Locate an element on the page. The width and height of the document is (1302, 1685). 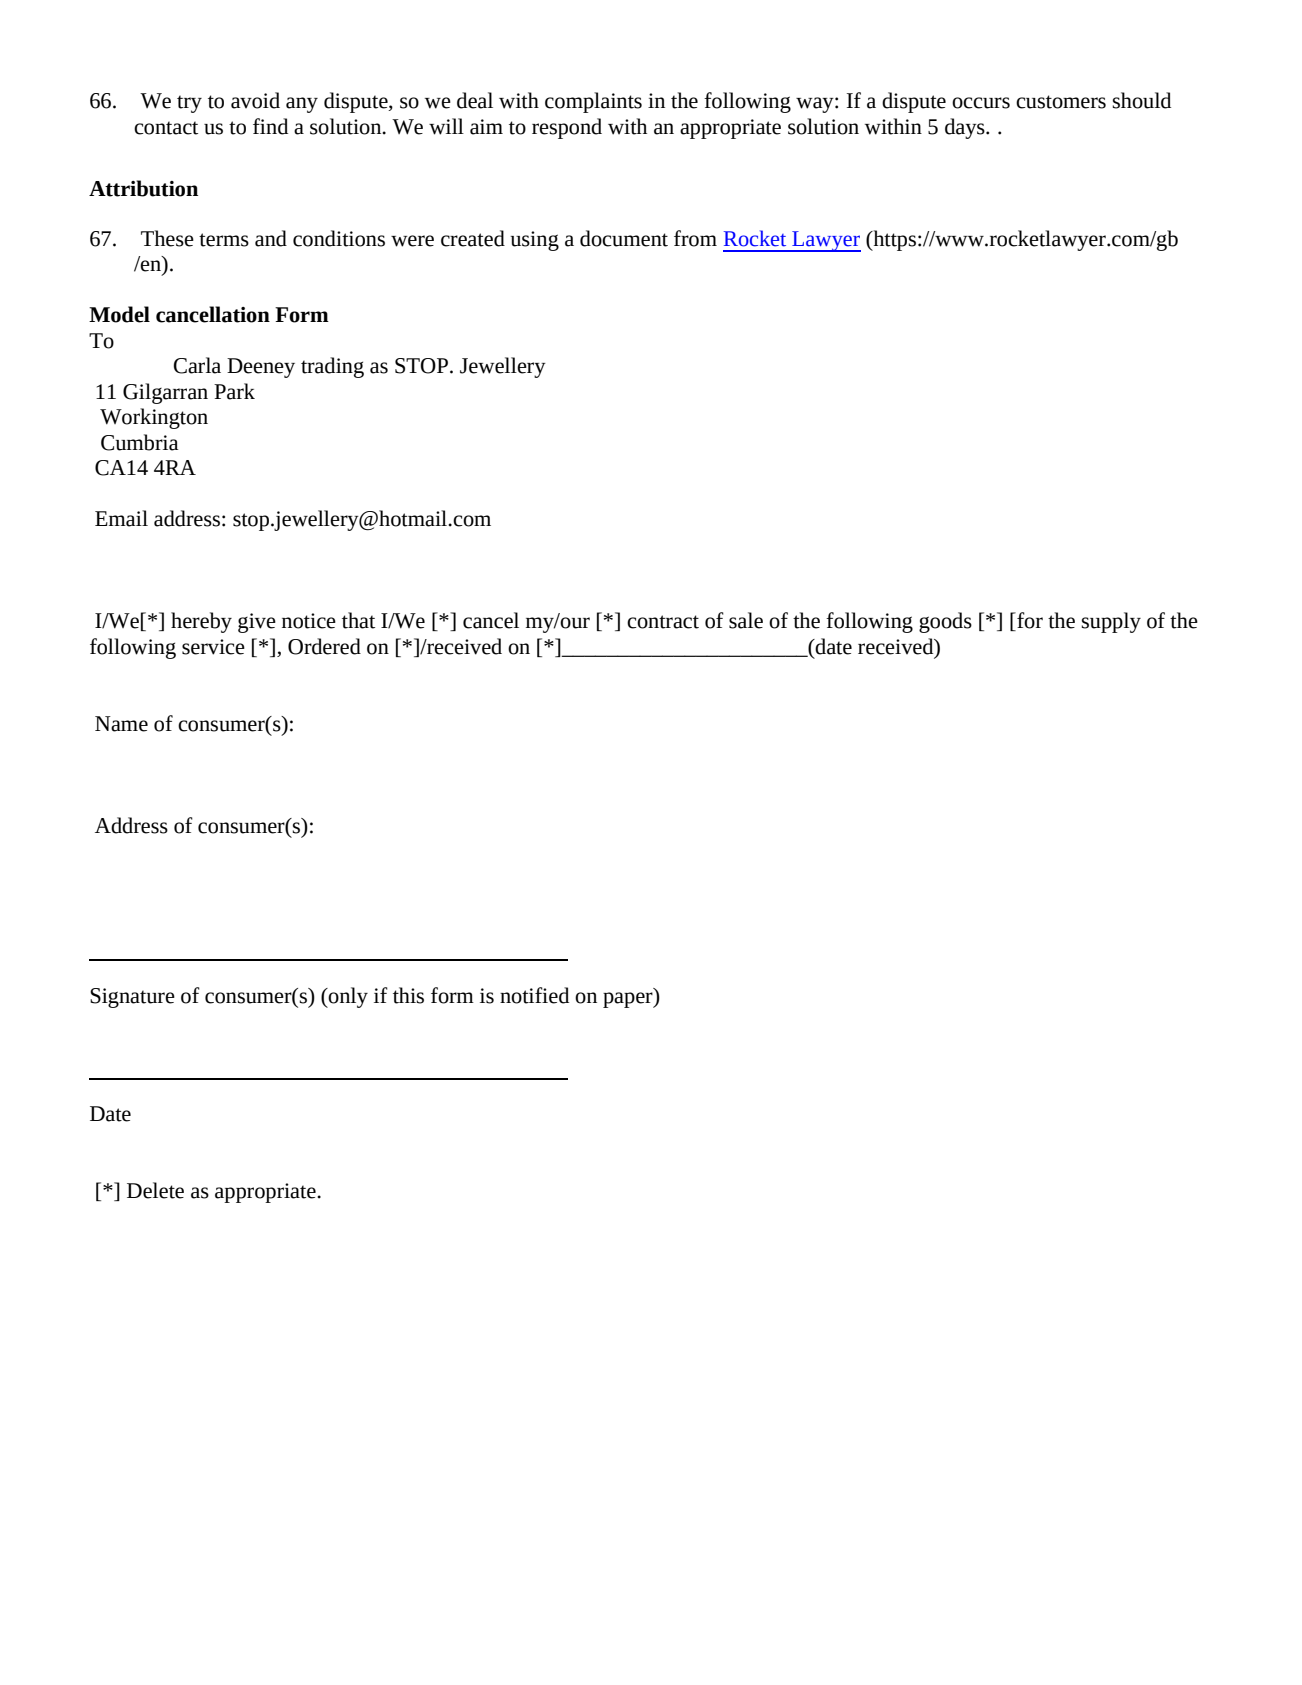
goods is located at coordinates (945, 622).
